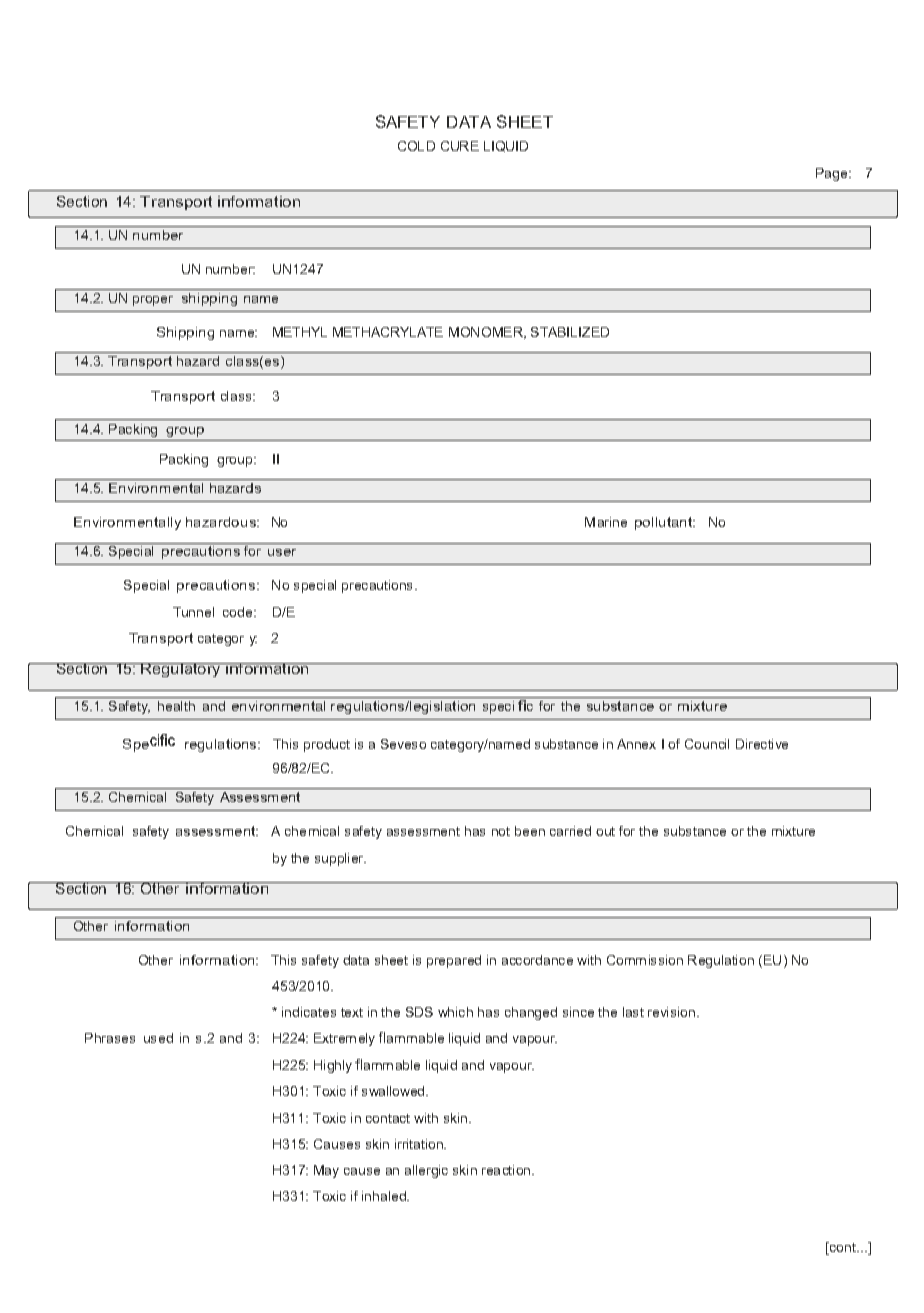 The width and height of the screenshot is (924, 1313). Describe the element at coordinates (501, 831) in the screenshot. I see `not` at that location.
